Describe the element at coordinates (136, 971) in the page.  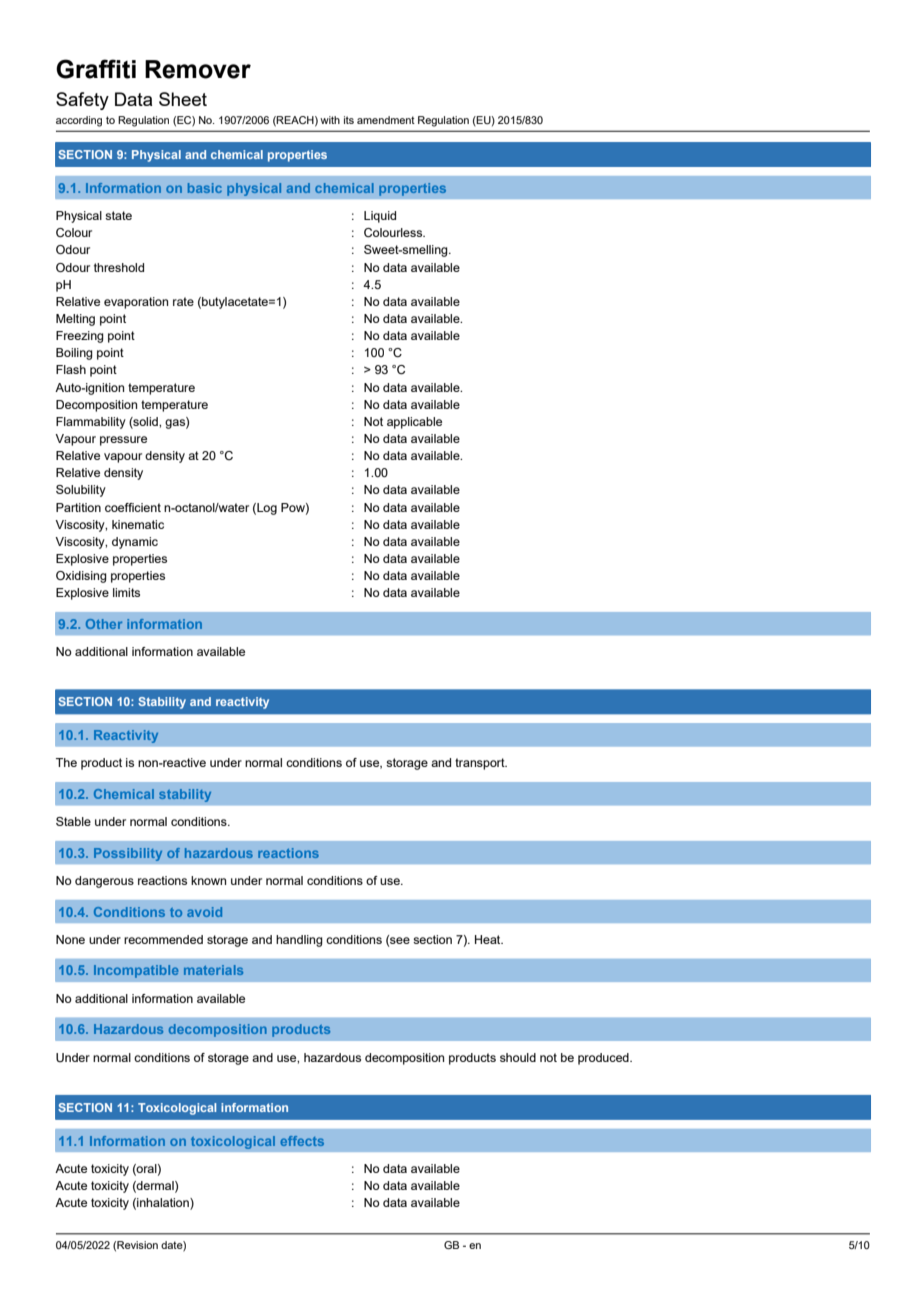
I see `Incompatible` at that location.
